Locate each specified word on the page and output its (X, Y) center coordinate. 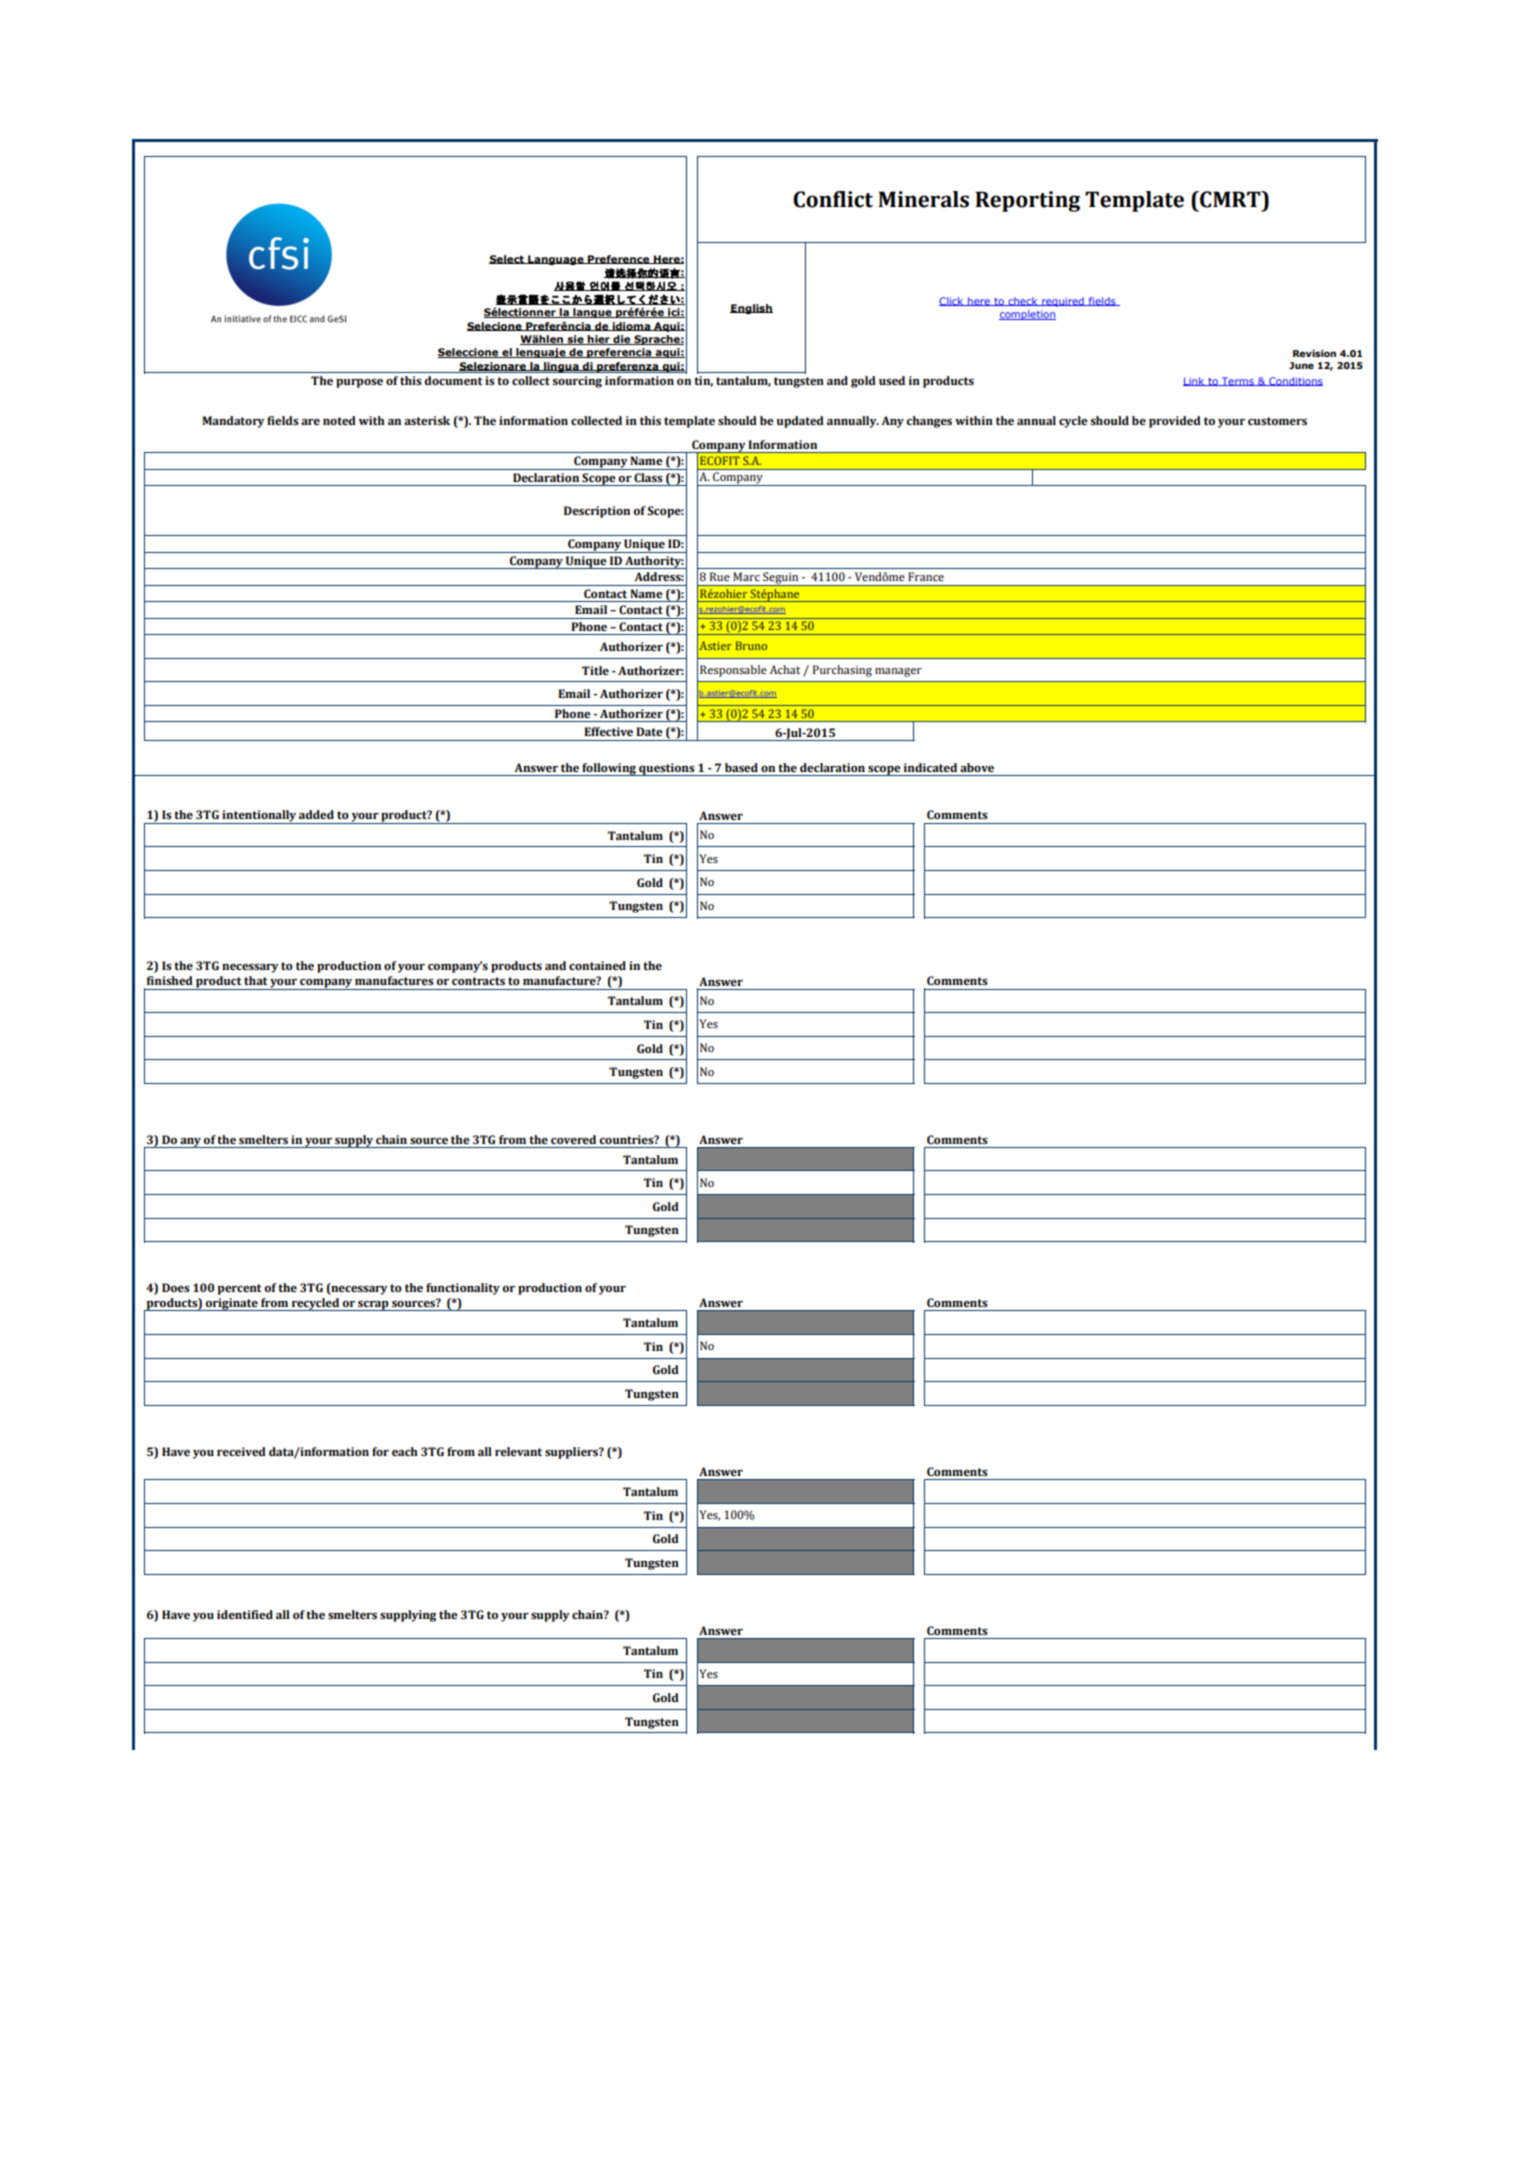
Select (508, 259)
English (751, 309)
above (977, 767)
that (255, 980)
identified (245, 1614)
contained (597, 965)
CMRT (1230, 199)
